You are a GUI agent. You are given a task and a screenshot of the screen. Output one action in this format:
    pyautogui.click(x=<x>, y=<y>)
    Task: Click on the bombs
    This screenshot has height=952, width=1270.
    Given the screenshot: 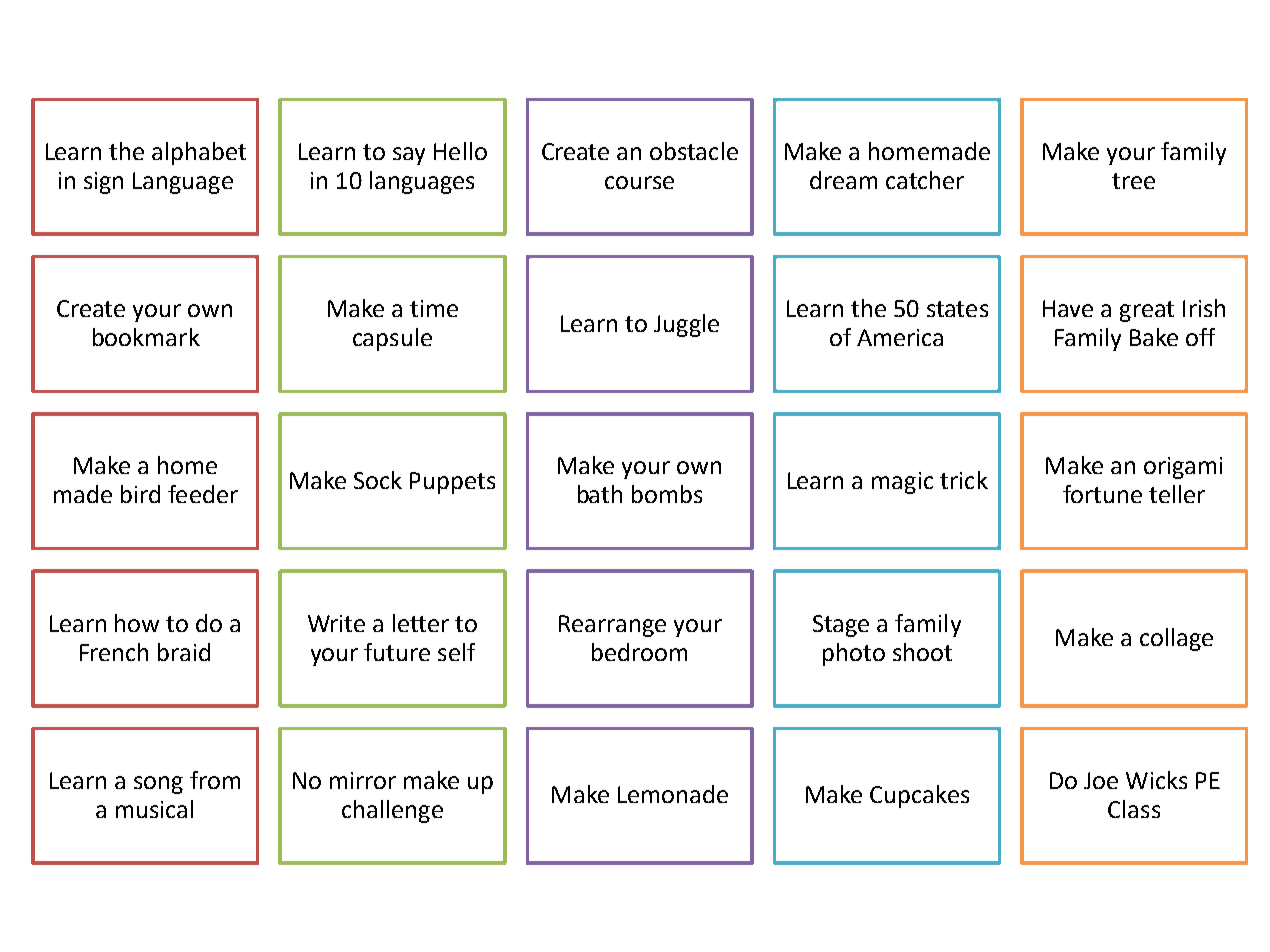 What is the action you would take?
    pyautogui.click(x=667, y=494)
